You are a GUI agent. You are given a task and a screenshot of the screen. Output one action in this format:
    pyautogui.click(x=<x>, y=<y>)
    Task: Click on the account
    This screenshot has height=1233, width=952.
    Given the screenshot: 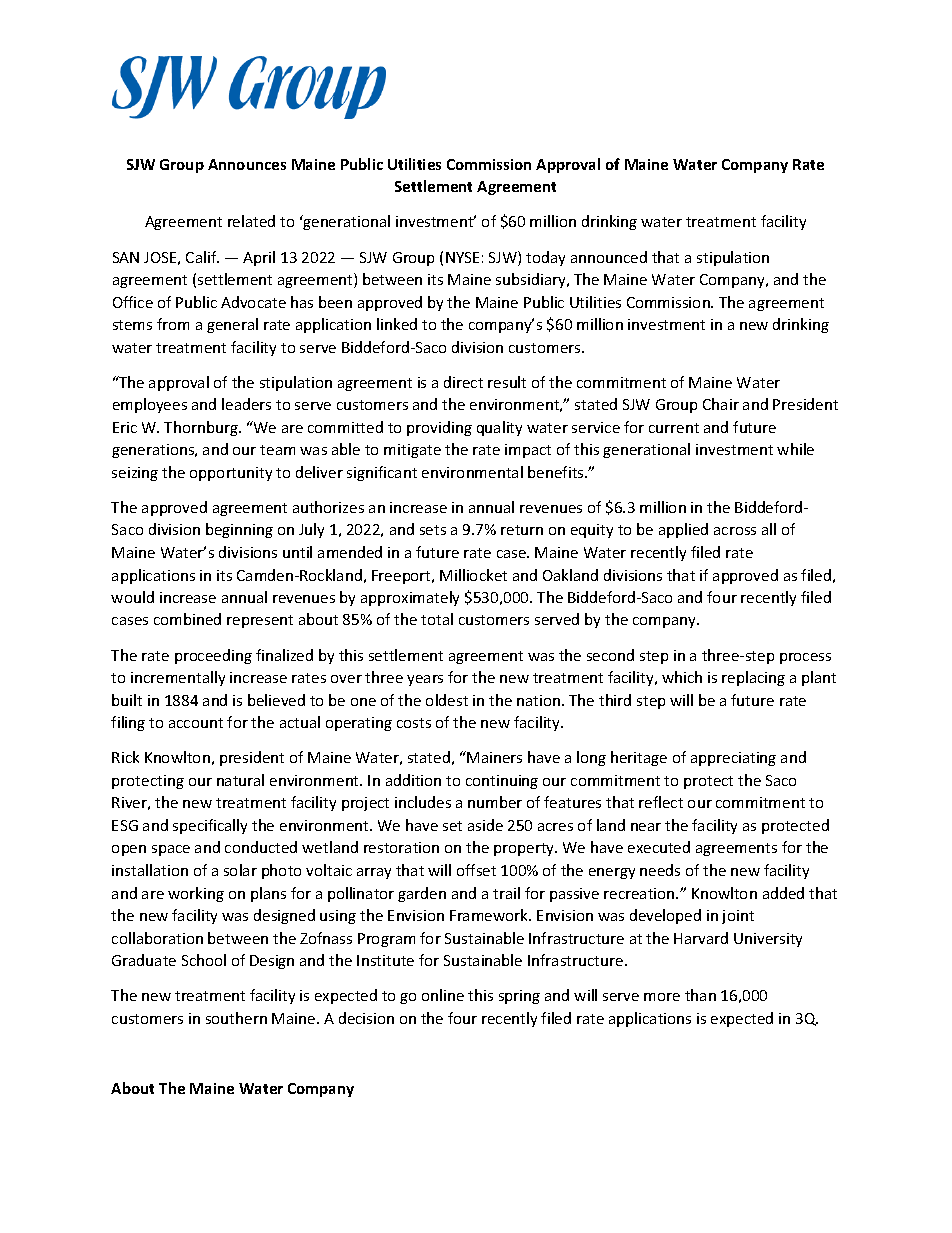 What is the action you would take?
    pyautogui.click(x=196, y=723)
